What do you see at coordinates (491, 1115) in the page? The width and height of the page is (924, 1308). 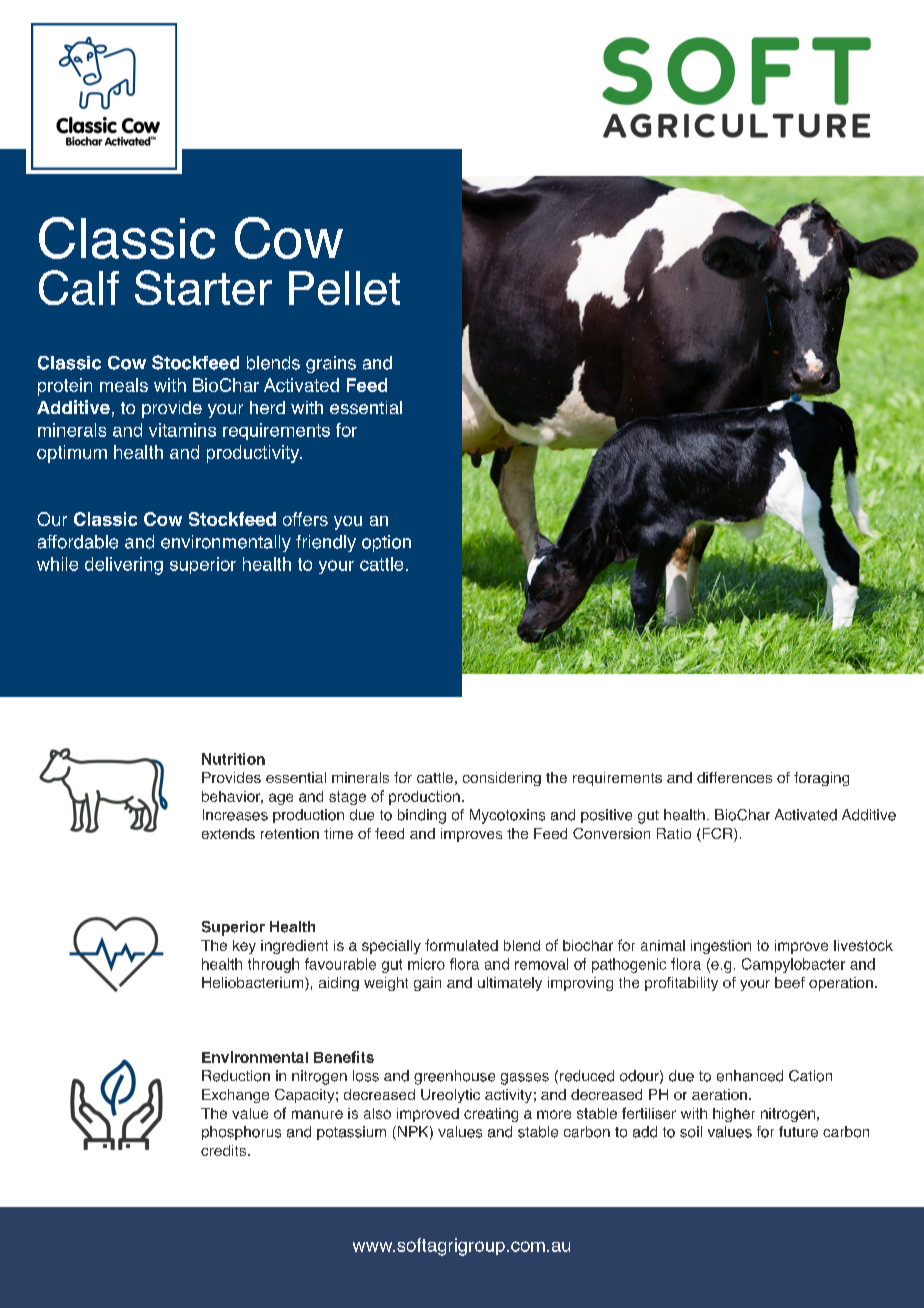 I see `creating` at bounding box center [491, 1115].
